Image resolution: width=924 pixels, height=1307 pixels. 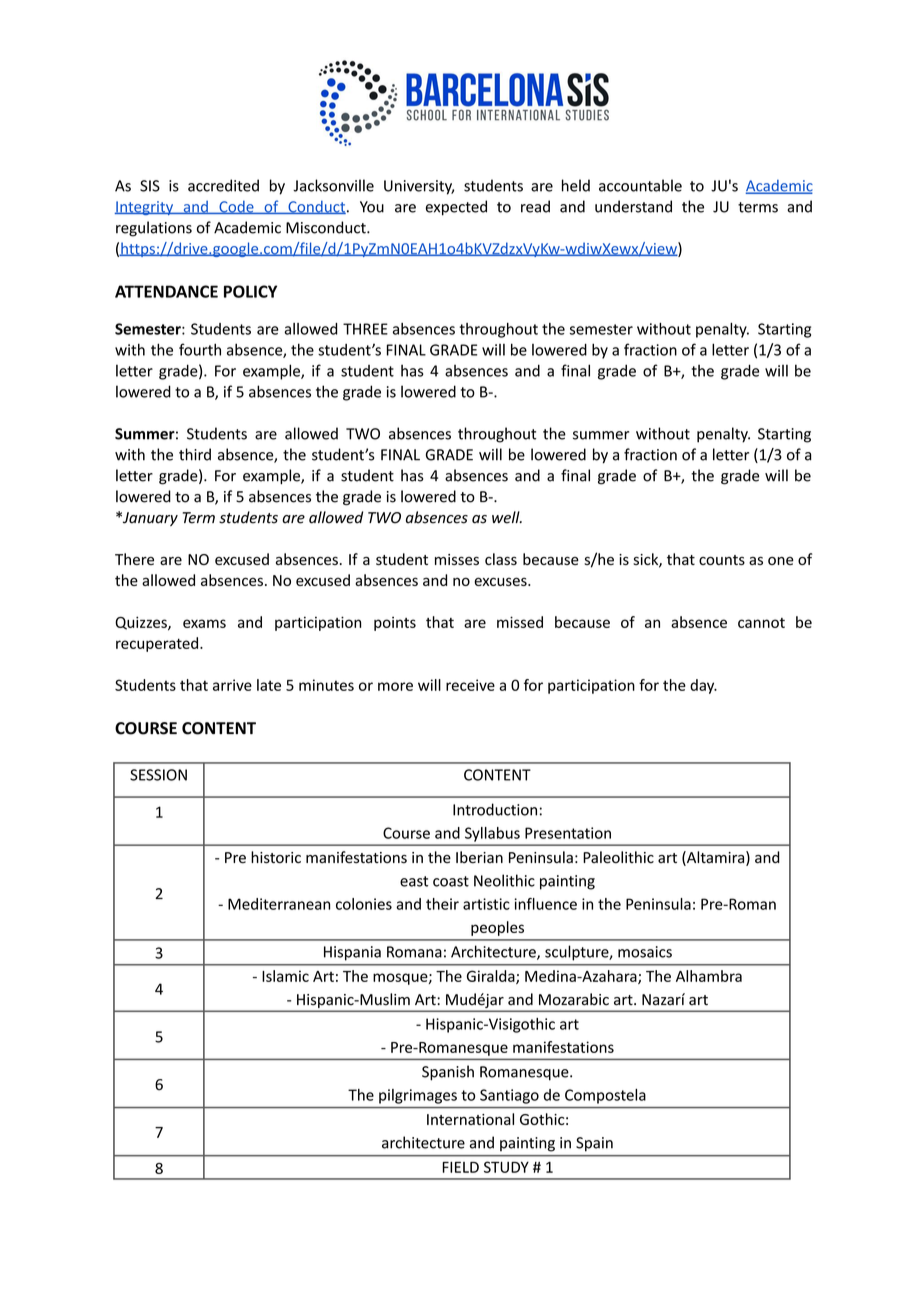 What do you see at coordinates (507, 517) in the screenshot?
I see `well` at bounding box center [507, 517].
